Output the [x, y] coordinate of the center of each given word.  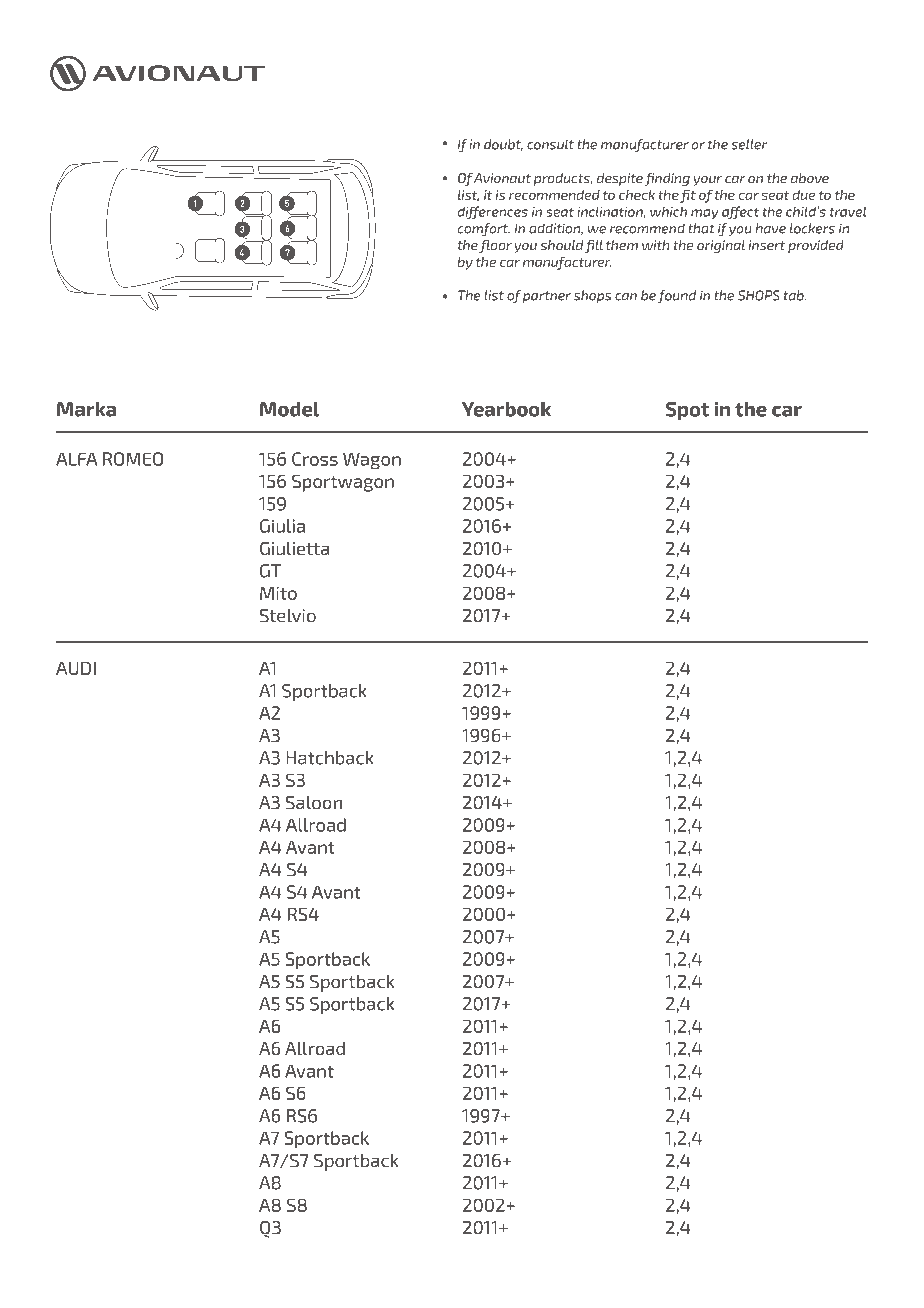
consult [550, 144]
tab [795, 295]
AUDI [76, 668]
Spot [687, 411]
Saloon [314, 803]
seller [749, 144]
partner [547, 297]
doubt [503, 145]
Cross [315, 459]
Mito [278, 593]
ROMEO [133, 459]
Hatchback [330, 758]
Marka [86, 409]
